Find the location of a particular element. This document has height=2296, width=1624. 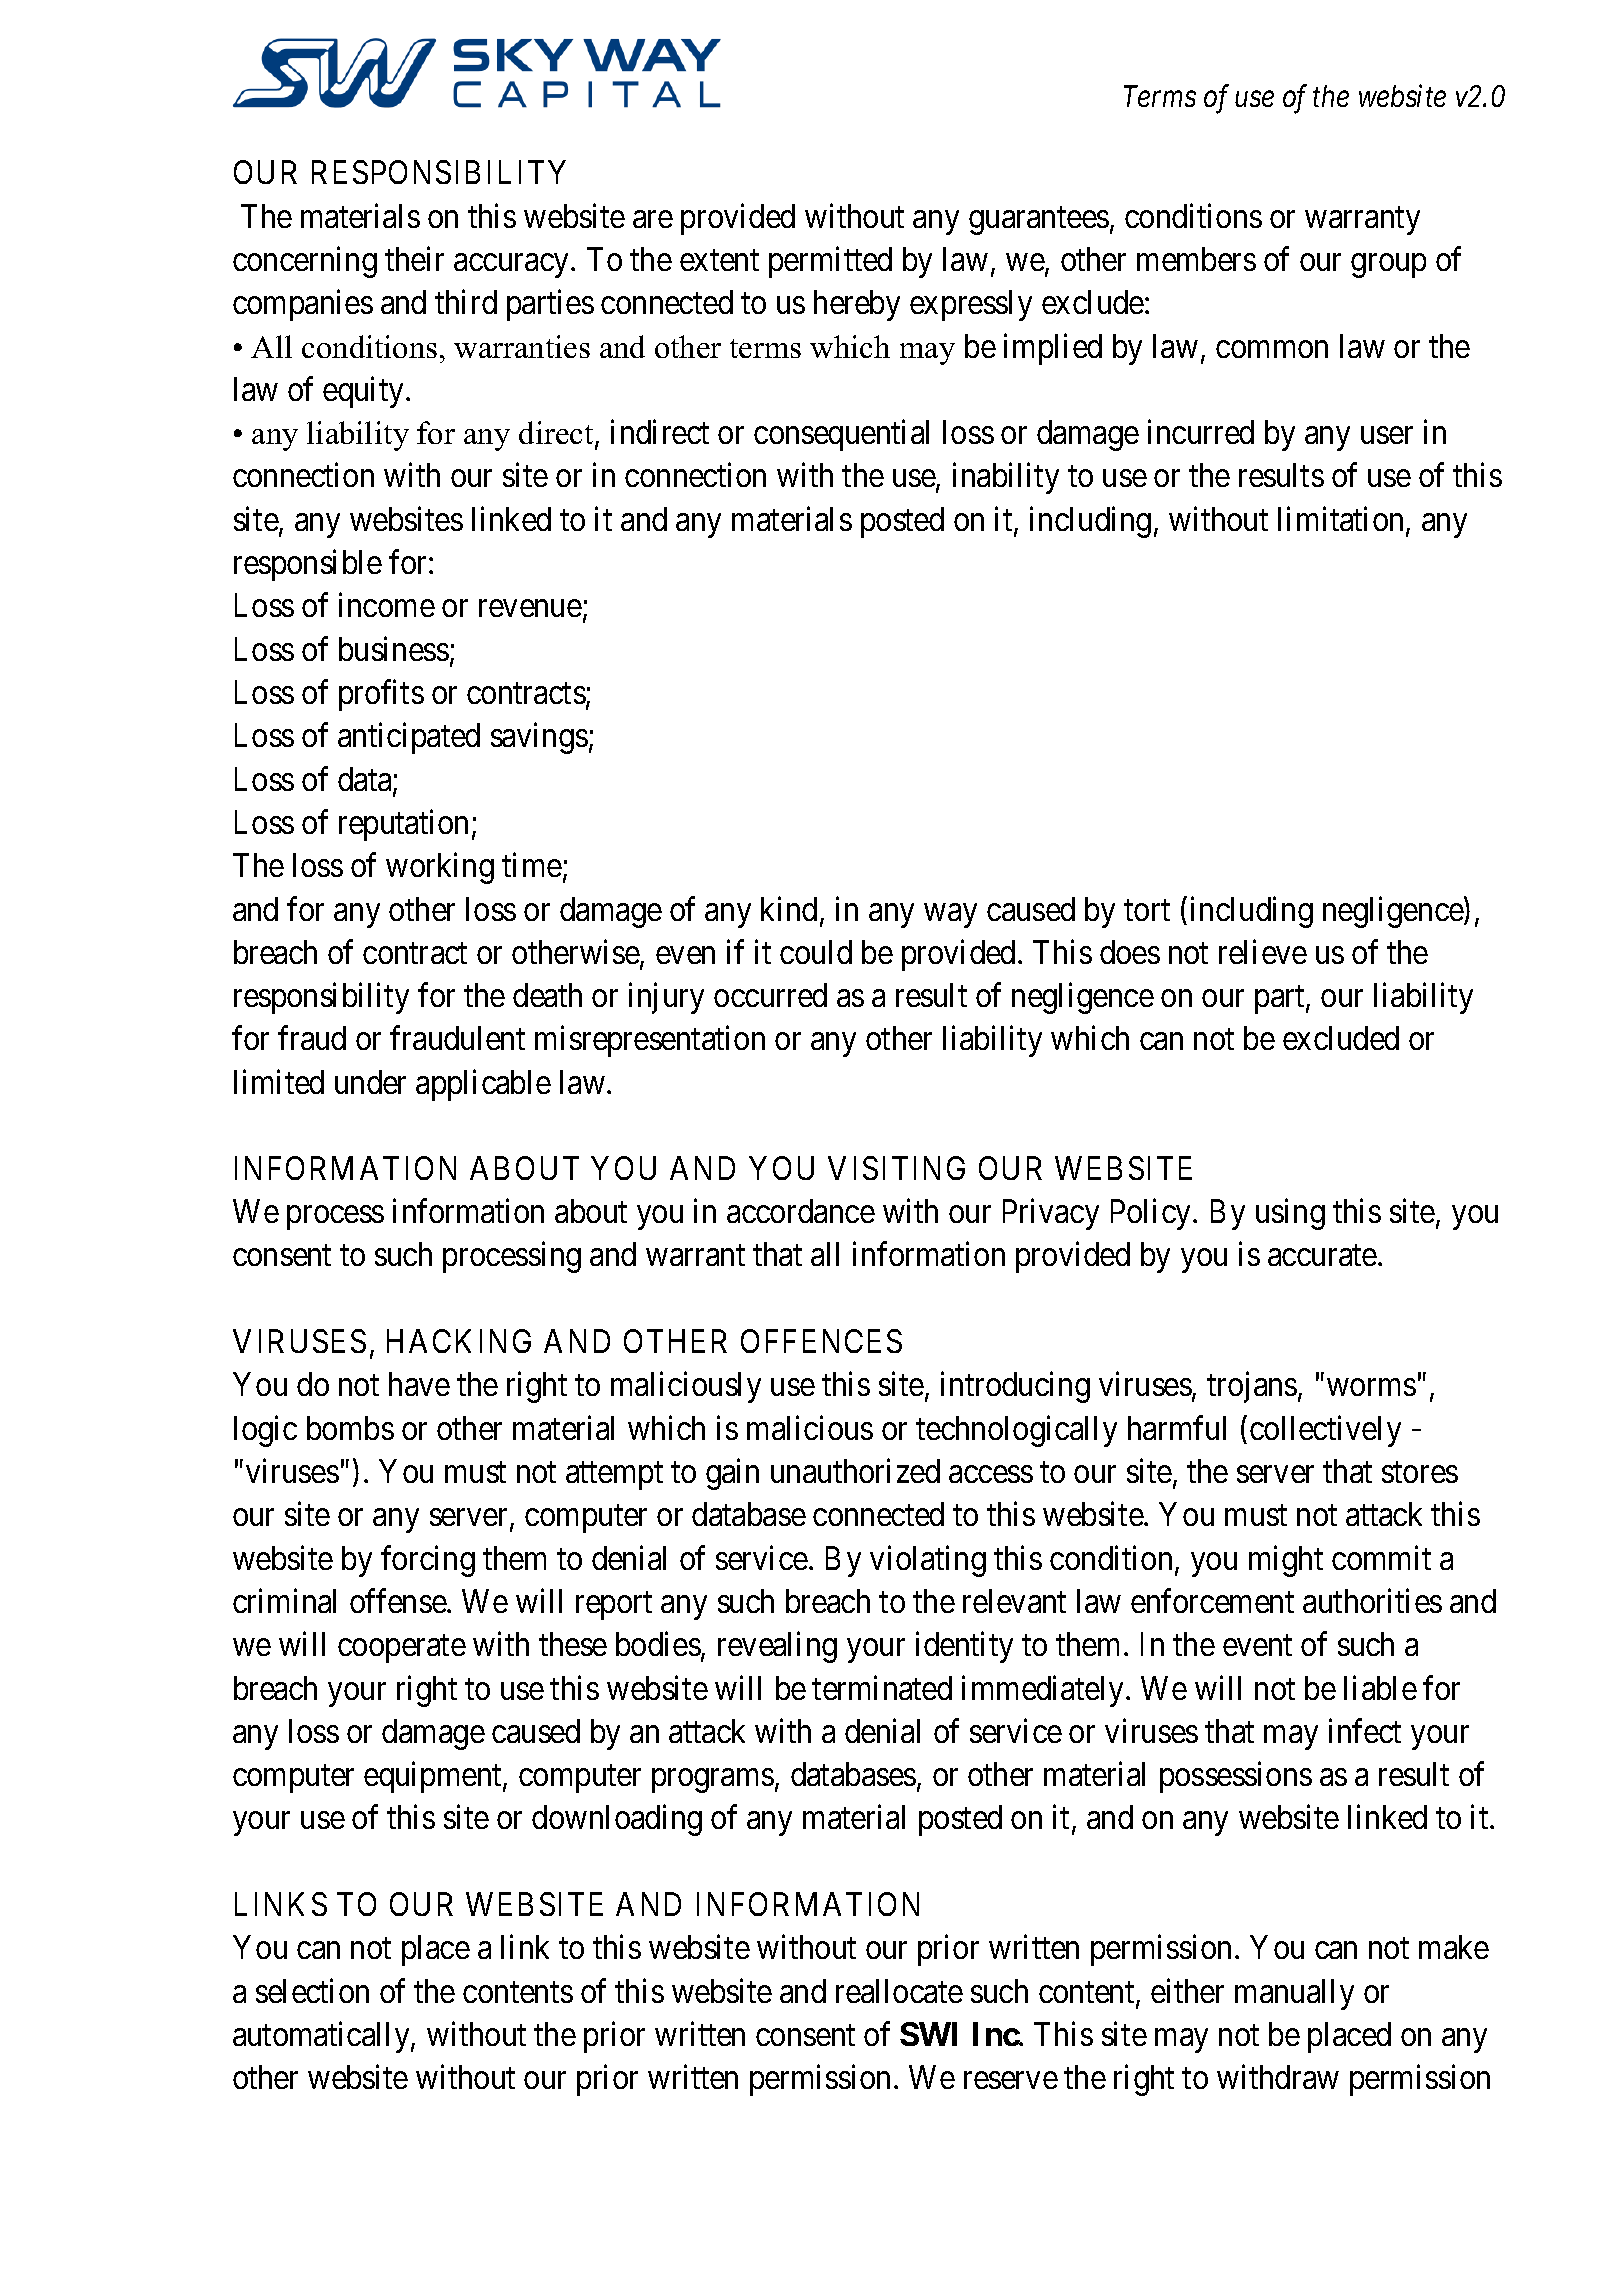

automatically is located at coordinates (322, 2037).
